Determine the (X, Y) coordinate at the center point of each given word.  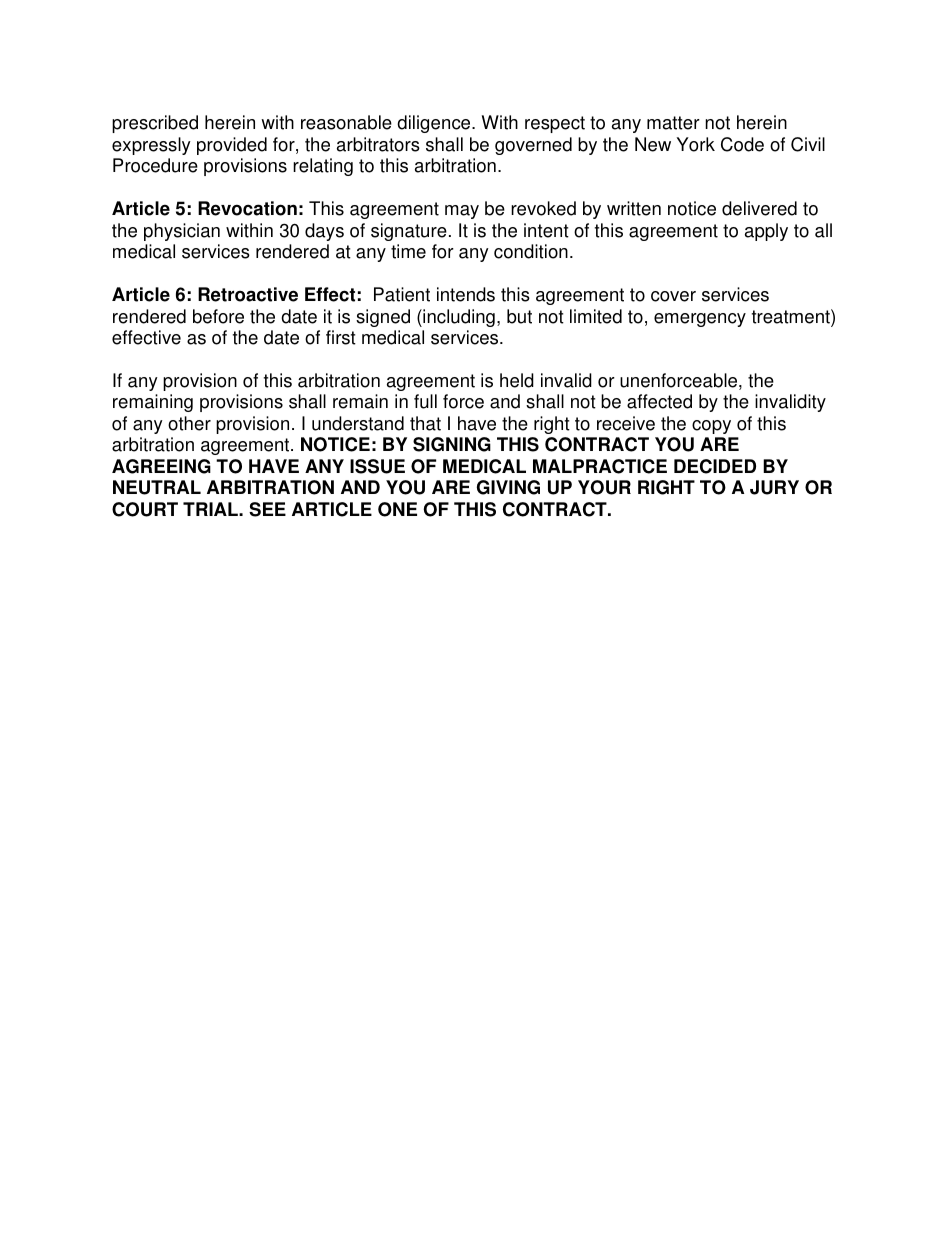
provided (232, 146)
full (425, 401)
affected (659, 401)
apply (766, 232)
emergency (700, 320)
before (218, 316)
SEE (267, 509)
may (462, 212)
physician (182, 232)
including (458, 318)
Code (742, 144)
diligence (435, 124)
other (189, 423)
